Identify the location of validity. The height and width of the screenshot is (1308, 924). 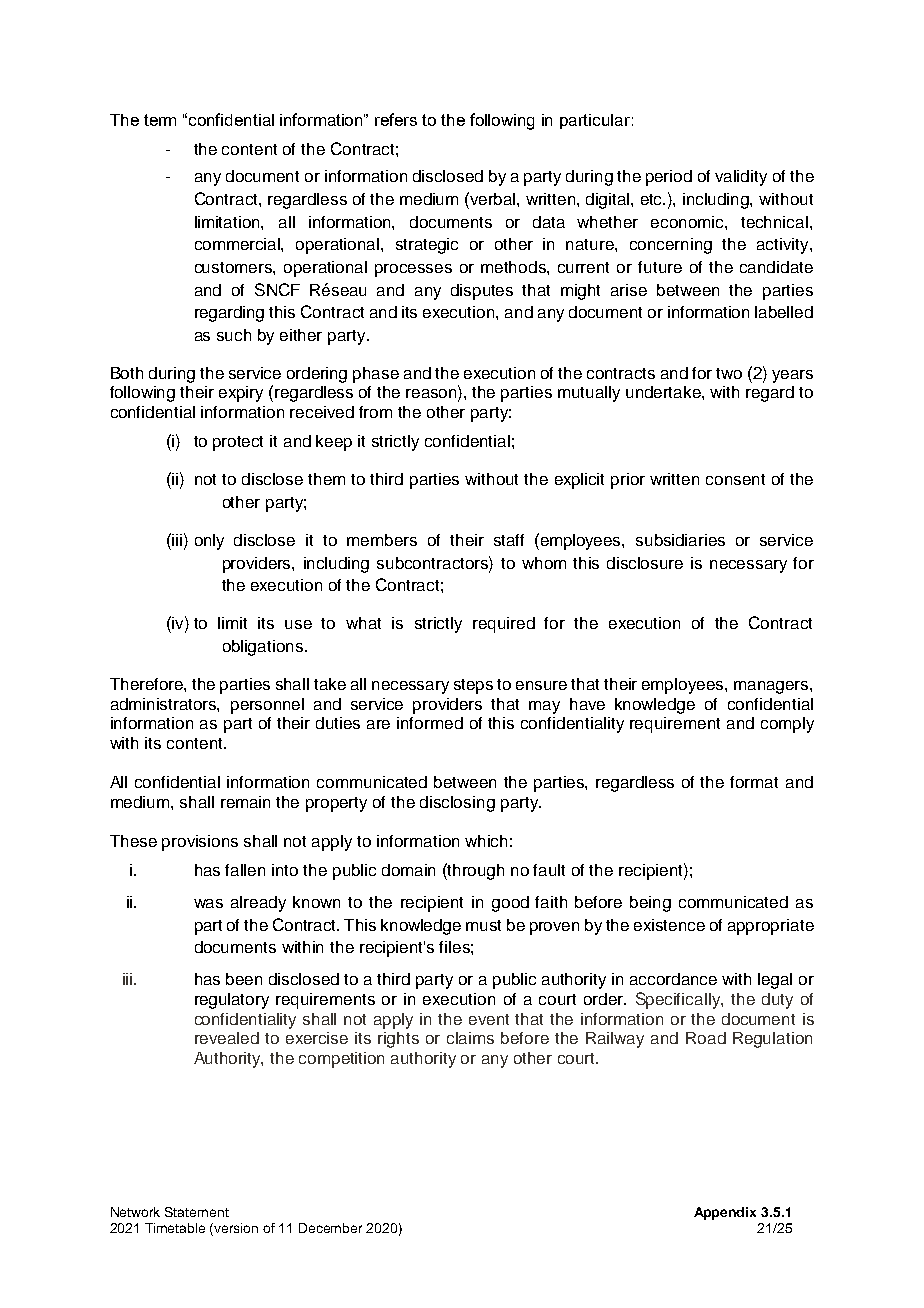
(741, 178).
